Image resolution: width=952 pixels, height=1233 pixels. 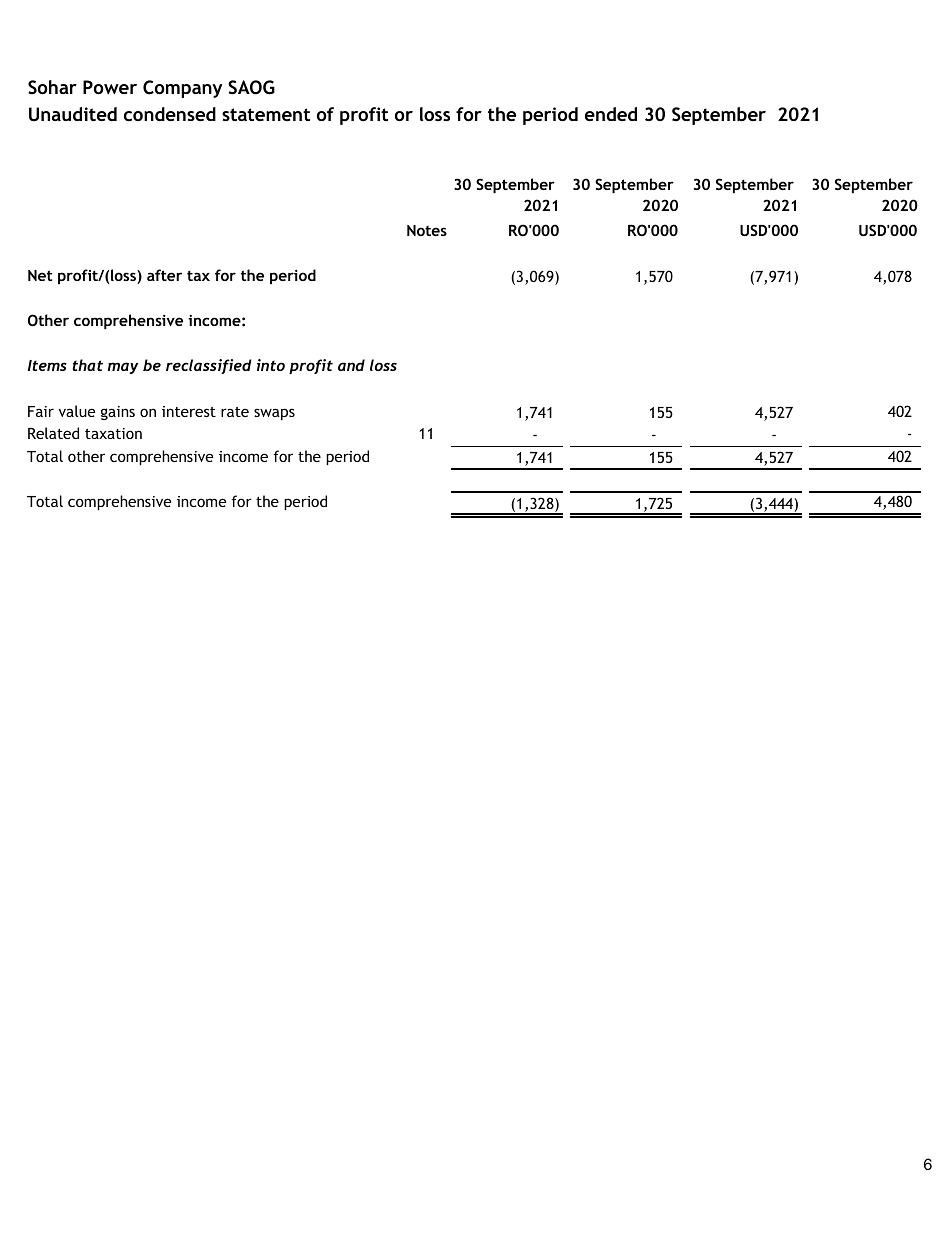 I want to click on Power, so click(x=110, y=87).
